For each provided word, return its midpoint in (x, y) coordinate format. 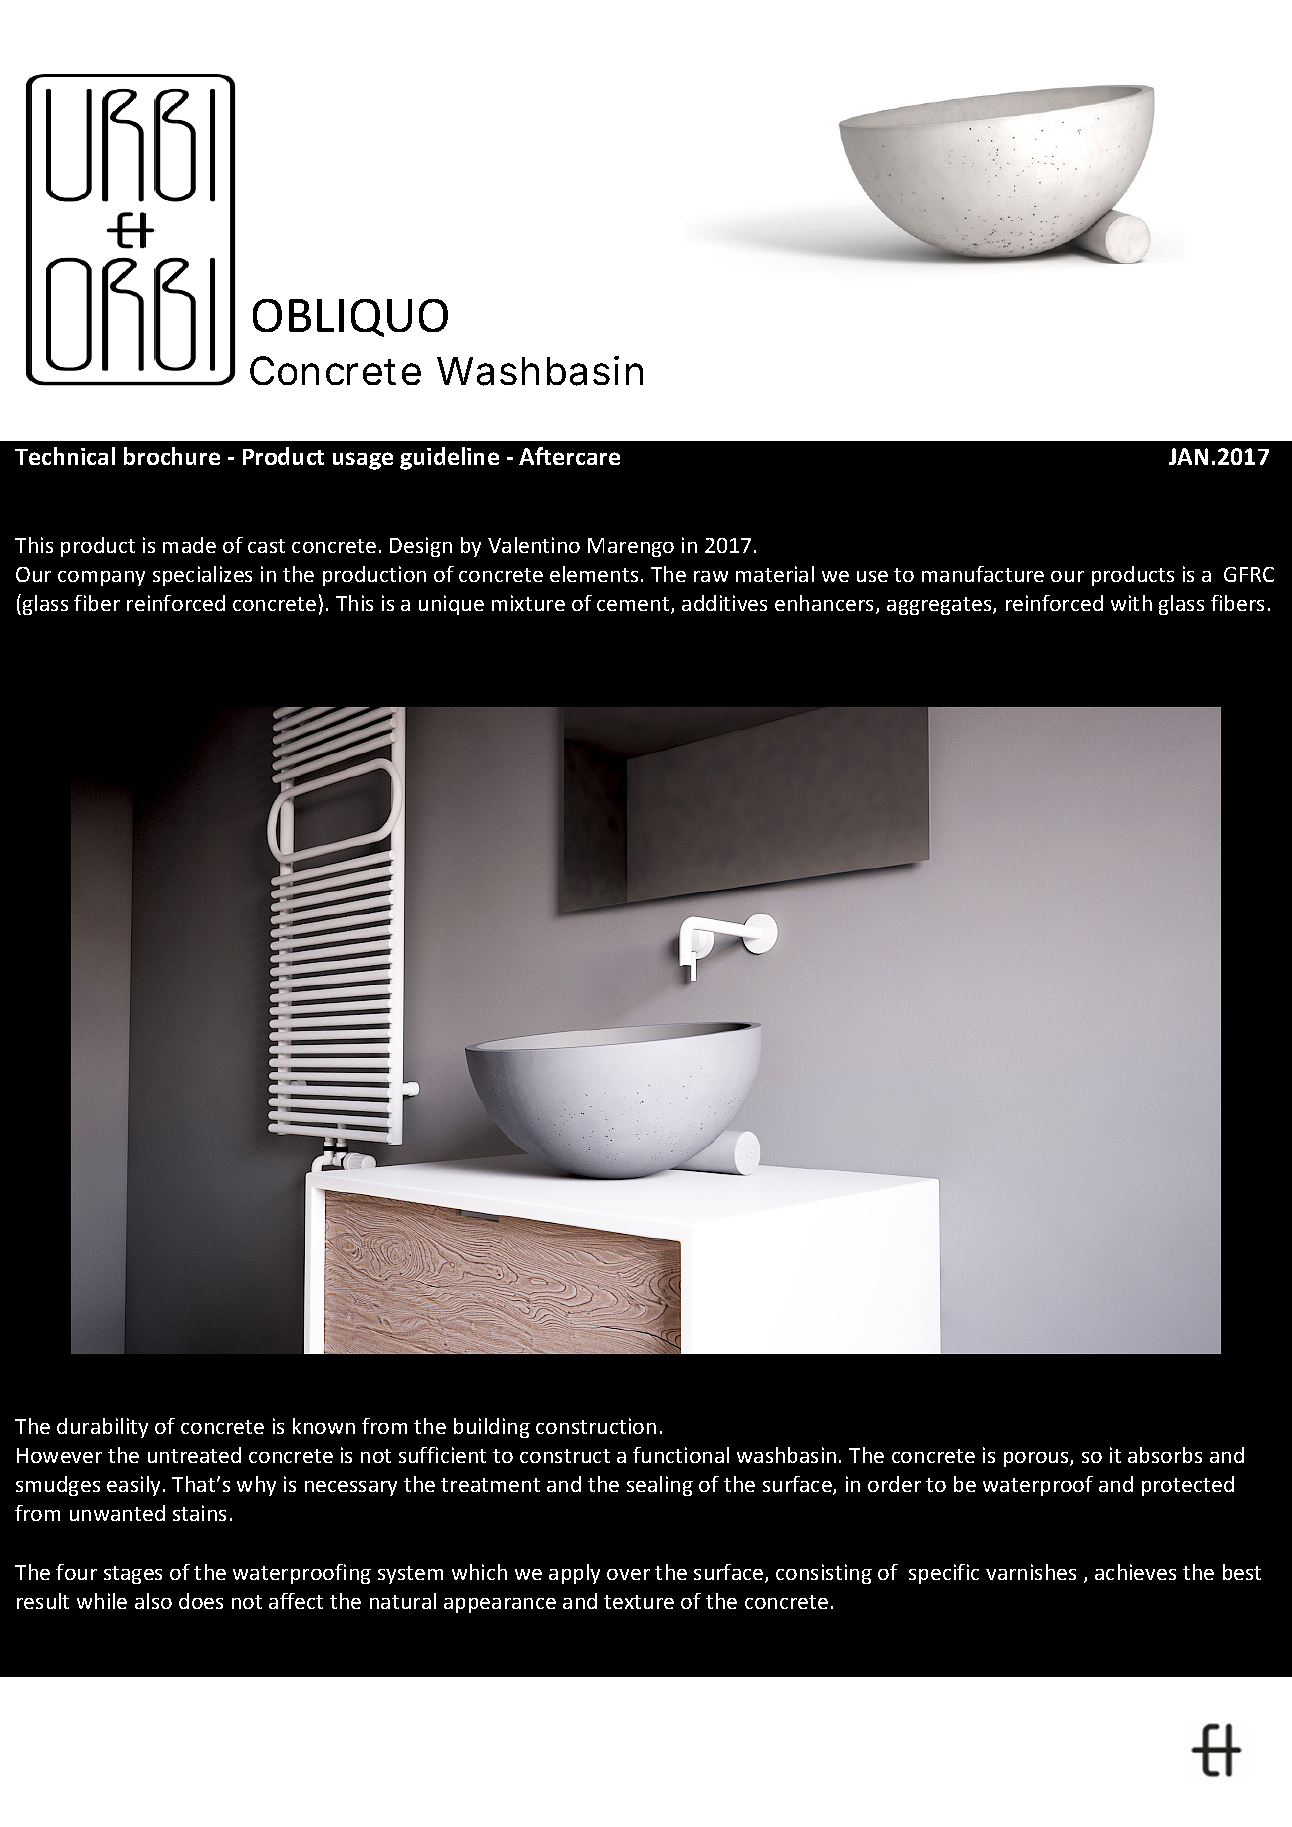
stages (133, 1575)
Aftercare (569, 456)
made (189, 545)
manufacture (983, 574)
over (628, 1574)
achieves (1135, 1572)
